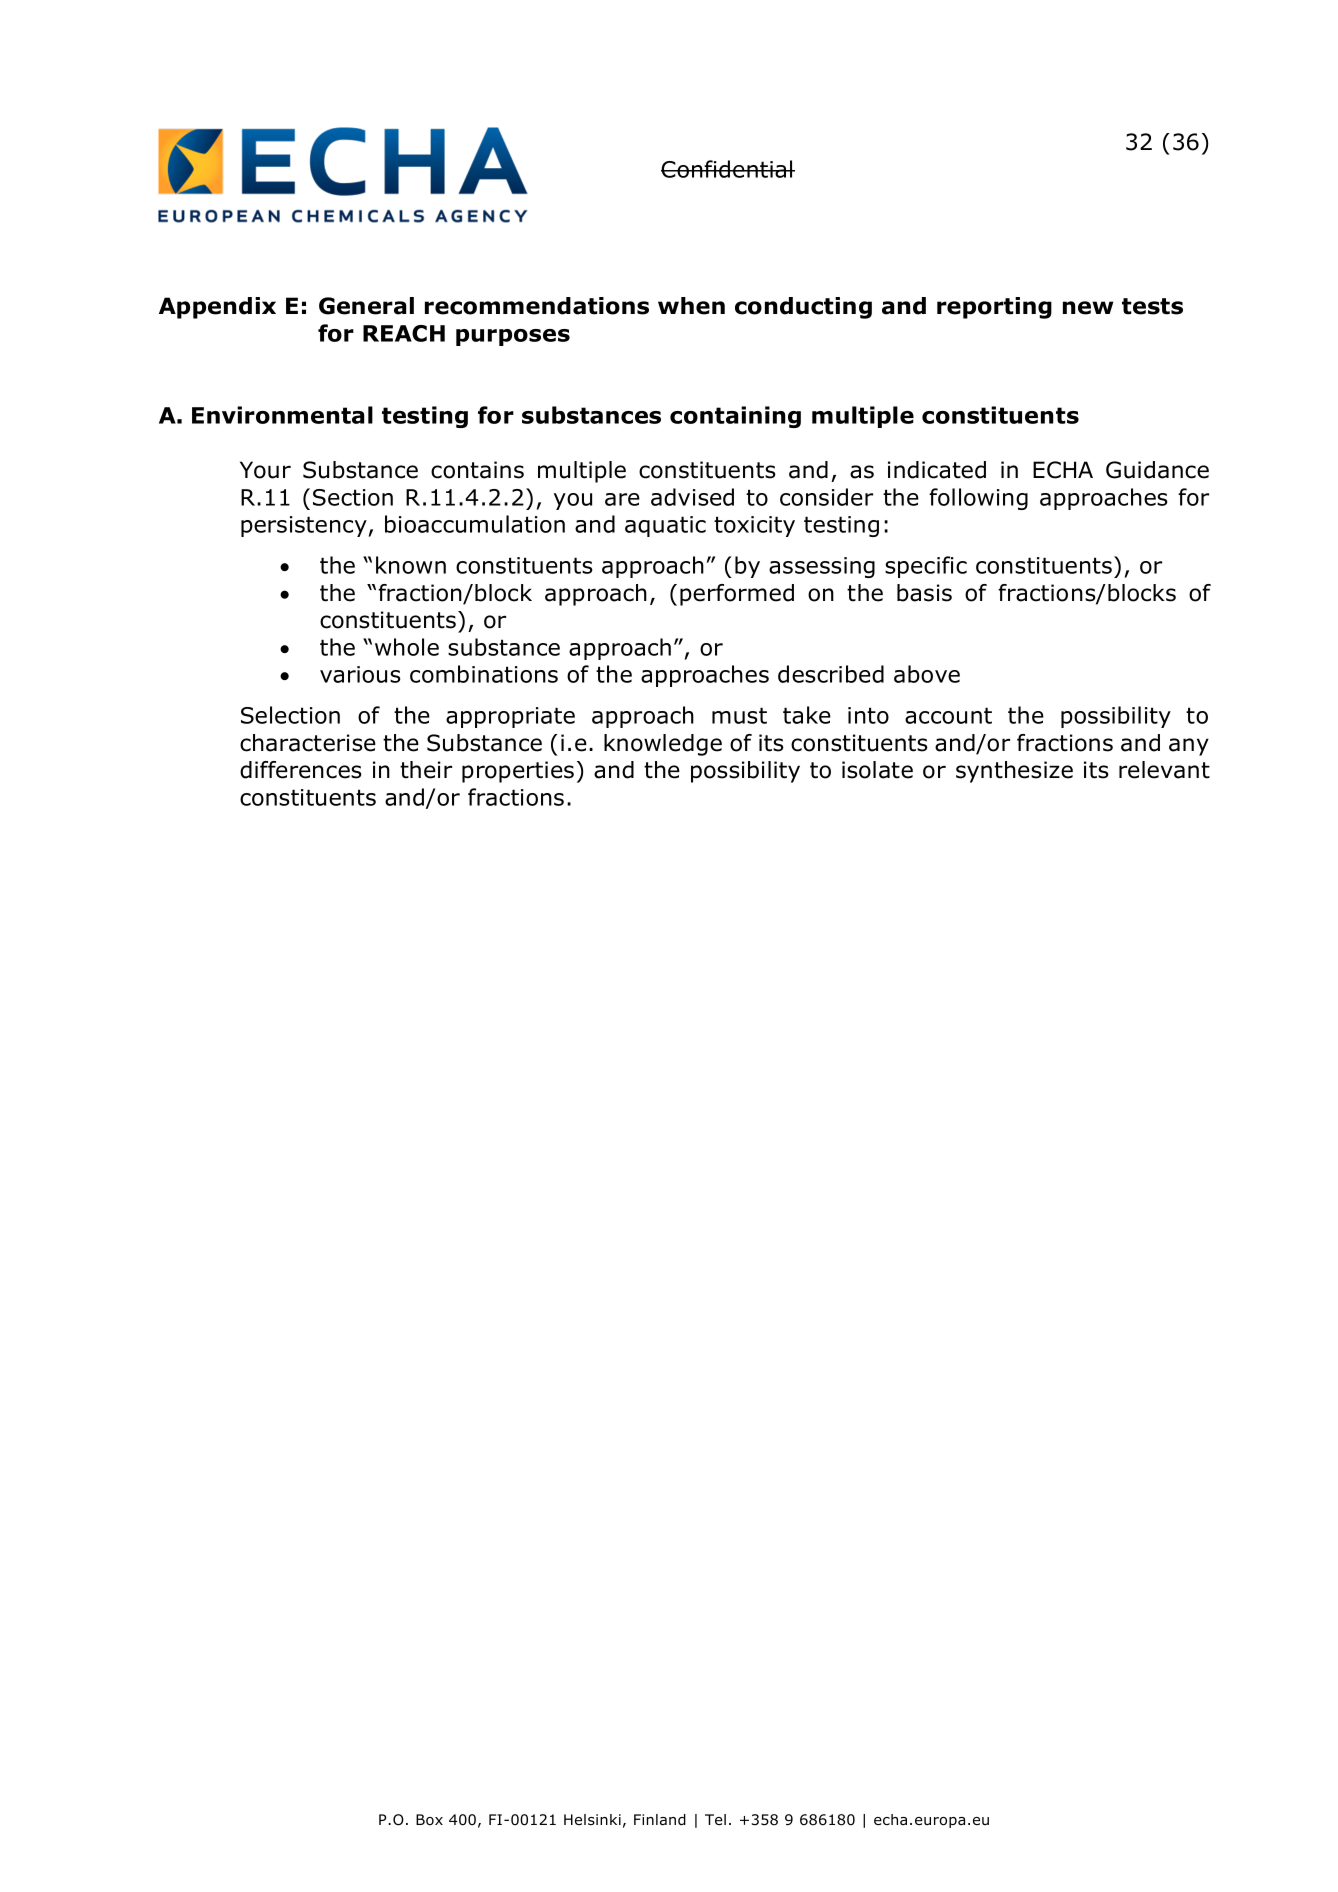  I want to click on General, so click(366, 306).
